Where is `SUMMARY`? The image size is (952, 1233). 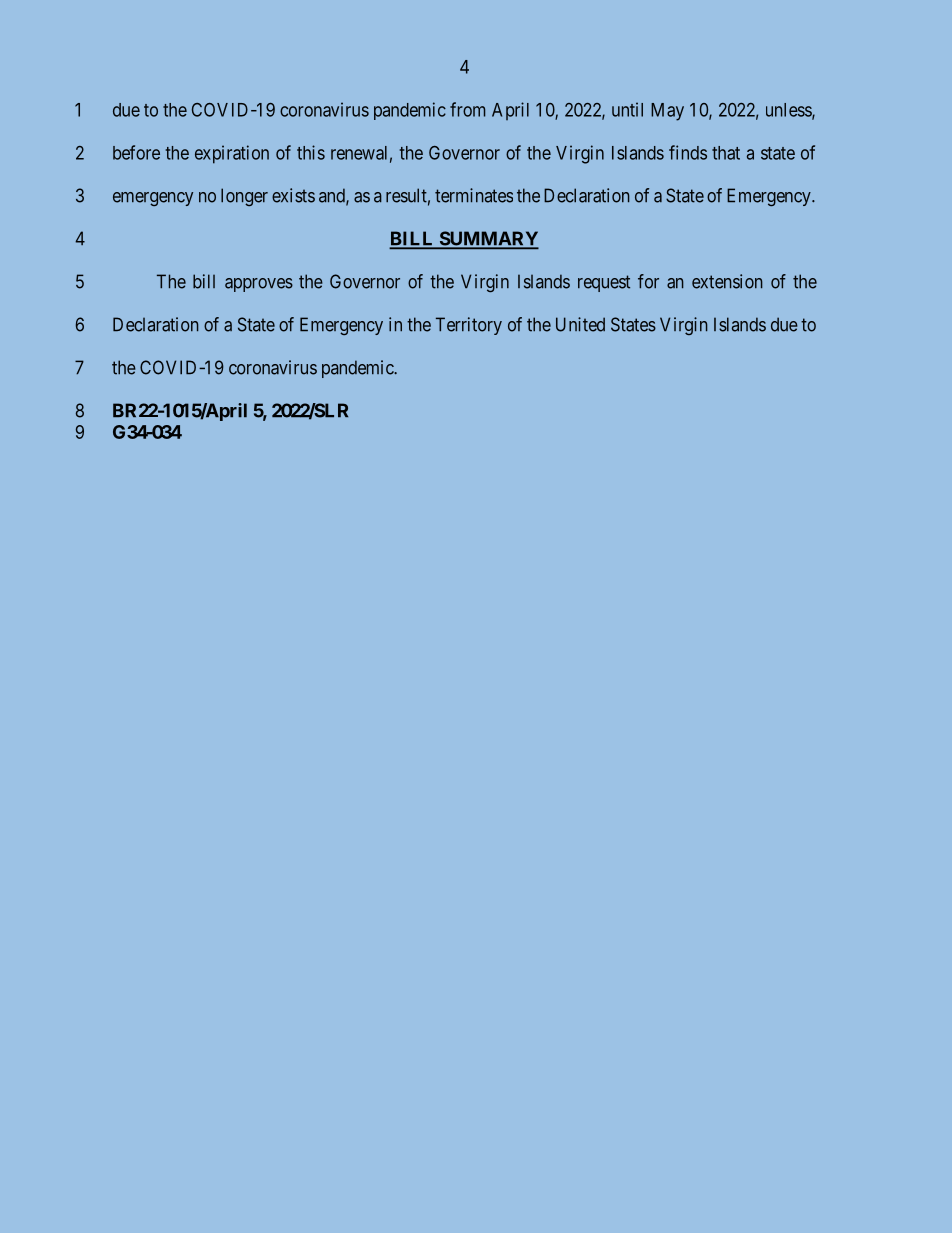
SUMMARY is located at coordinates (488, 239).
